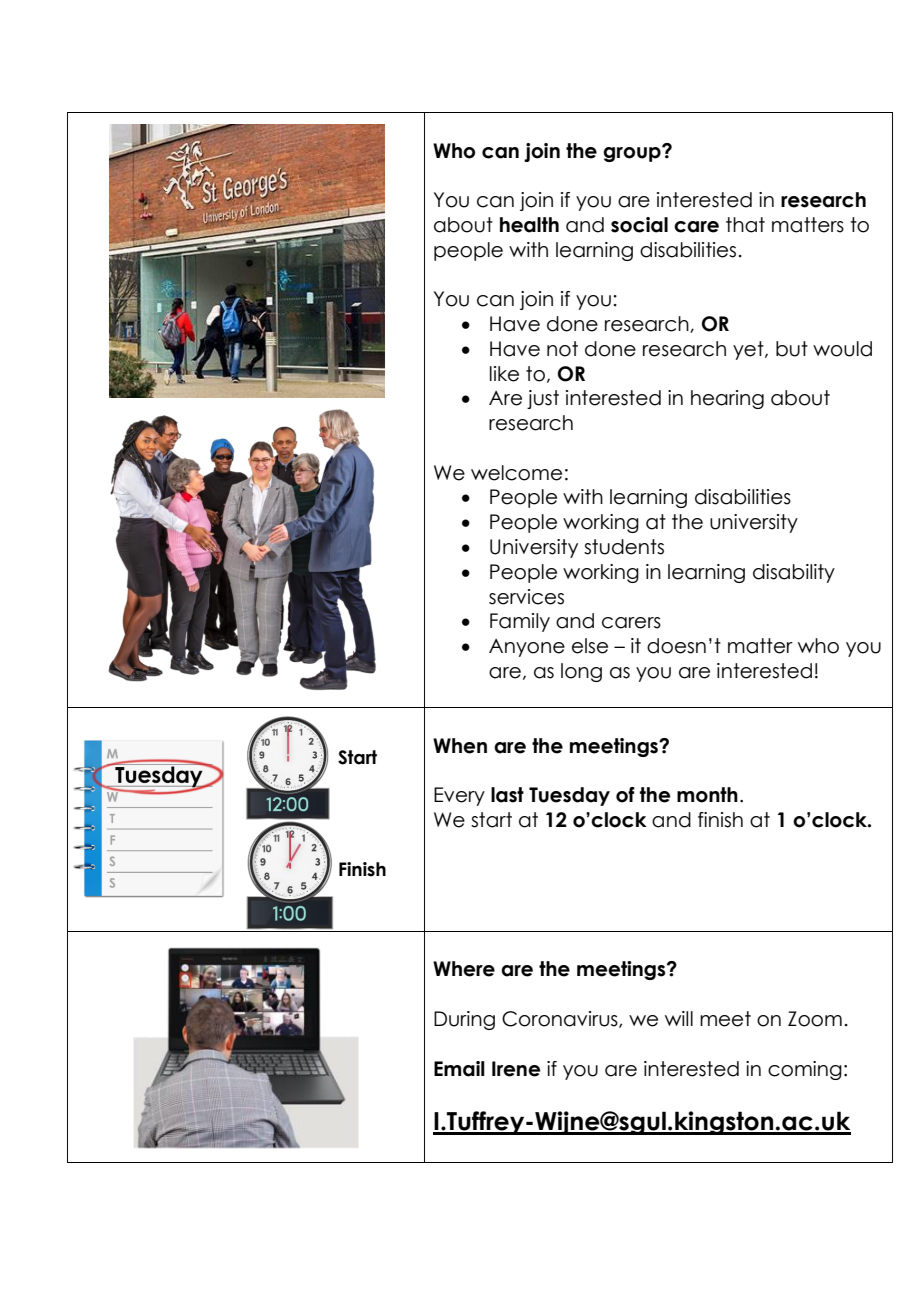 The height and width of the document is (1308, 924). I want to click on Anyone, so click(527, 647).
